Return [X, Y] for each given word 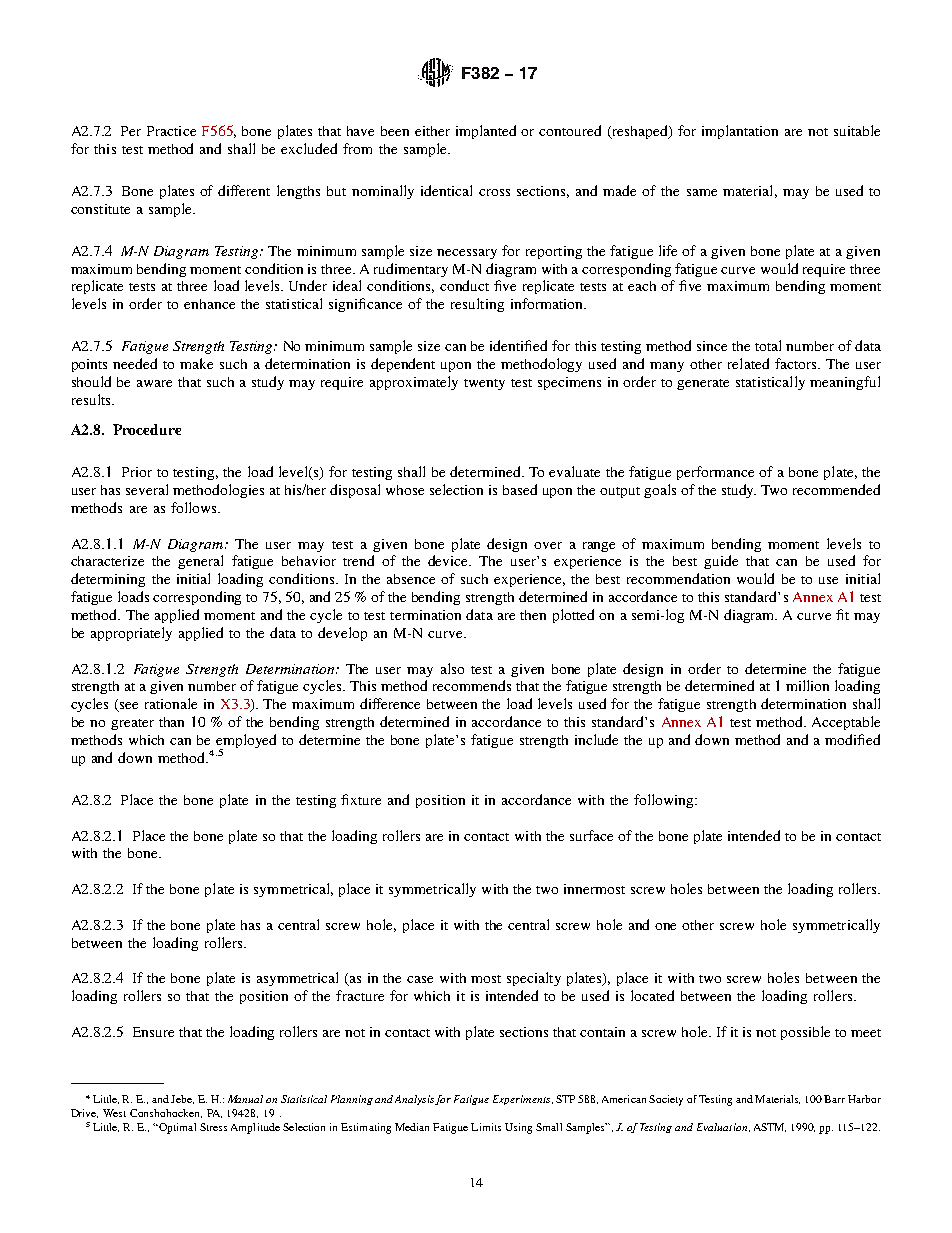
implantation [740, 132]
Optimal [176, 1128]
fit [842, 614]
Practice [171, 131]
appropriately [131, 634]
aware [154, 383]
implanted [486, 132]
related [748, 363]
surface [591, 835]
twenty [484, 384]
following [665, 801]
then [533, 615]
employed [246, 742]
